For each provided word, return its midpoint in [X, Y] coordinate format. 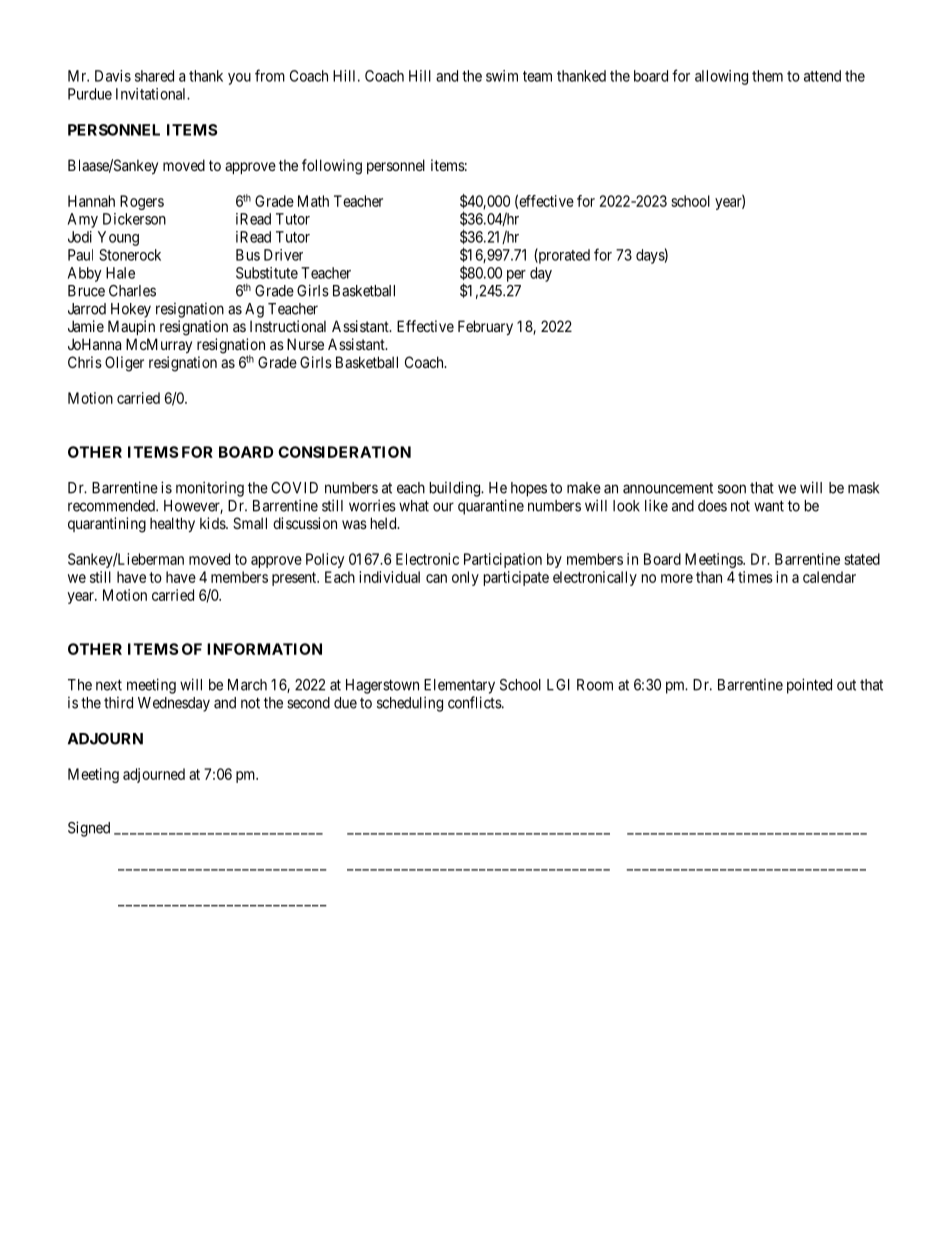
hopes [529, 489]
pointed [809, 686]
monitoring [210, 489]
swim [502, 76]
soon [732, 489]
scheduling [410, 704]
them [767, 76]
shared [154, 76]
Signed [89, 829]
